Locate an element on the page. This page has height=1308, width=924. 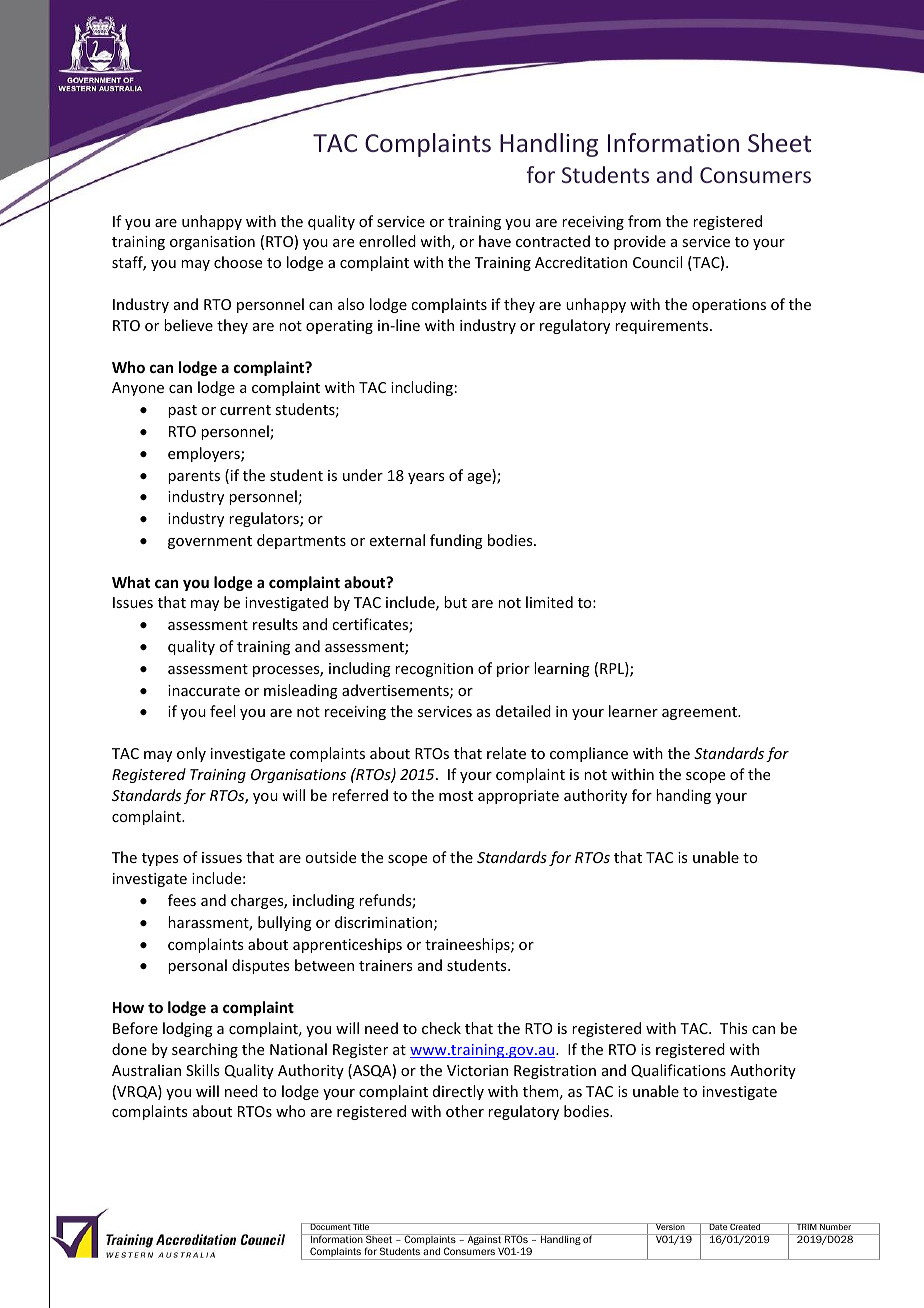
relate is located at coordinates (506, 753).
